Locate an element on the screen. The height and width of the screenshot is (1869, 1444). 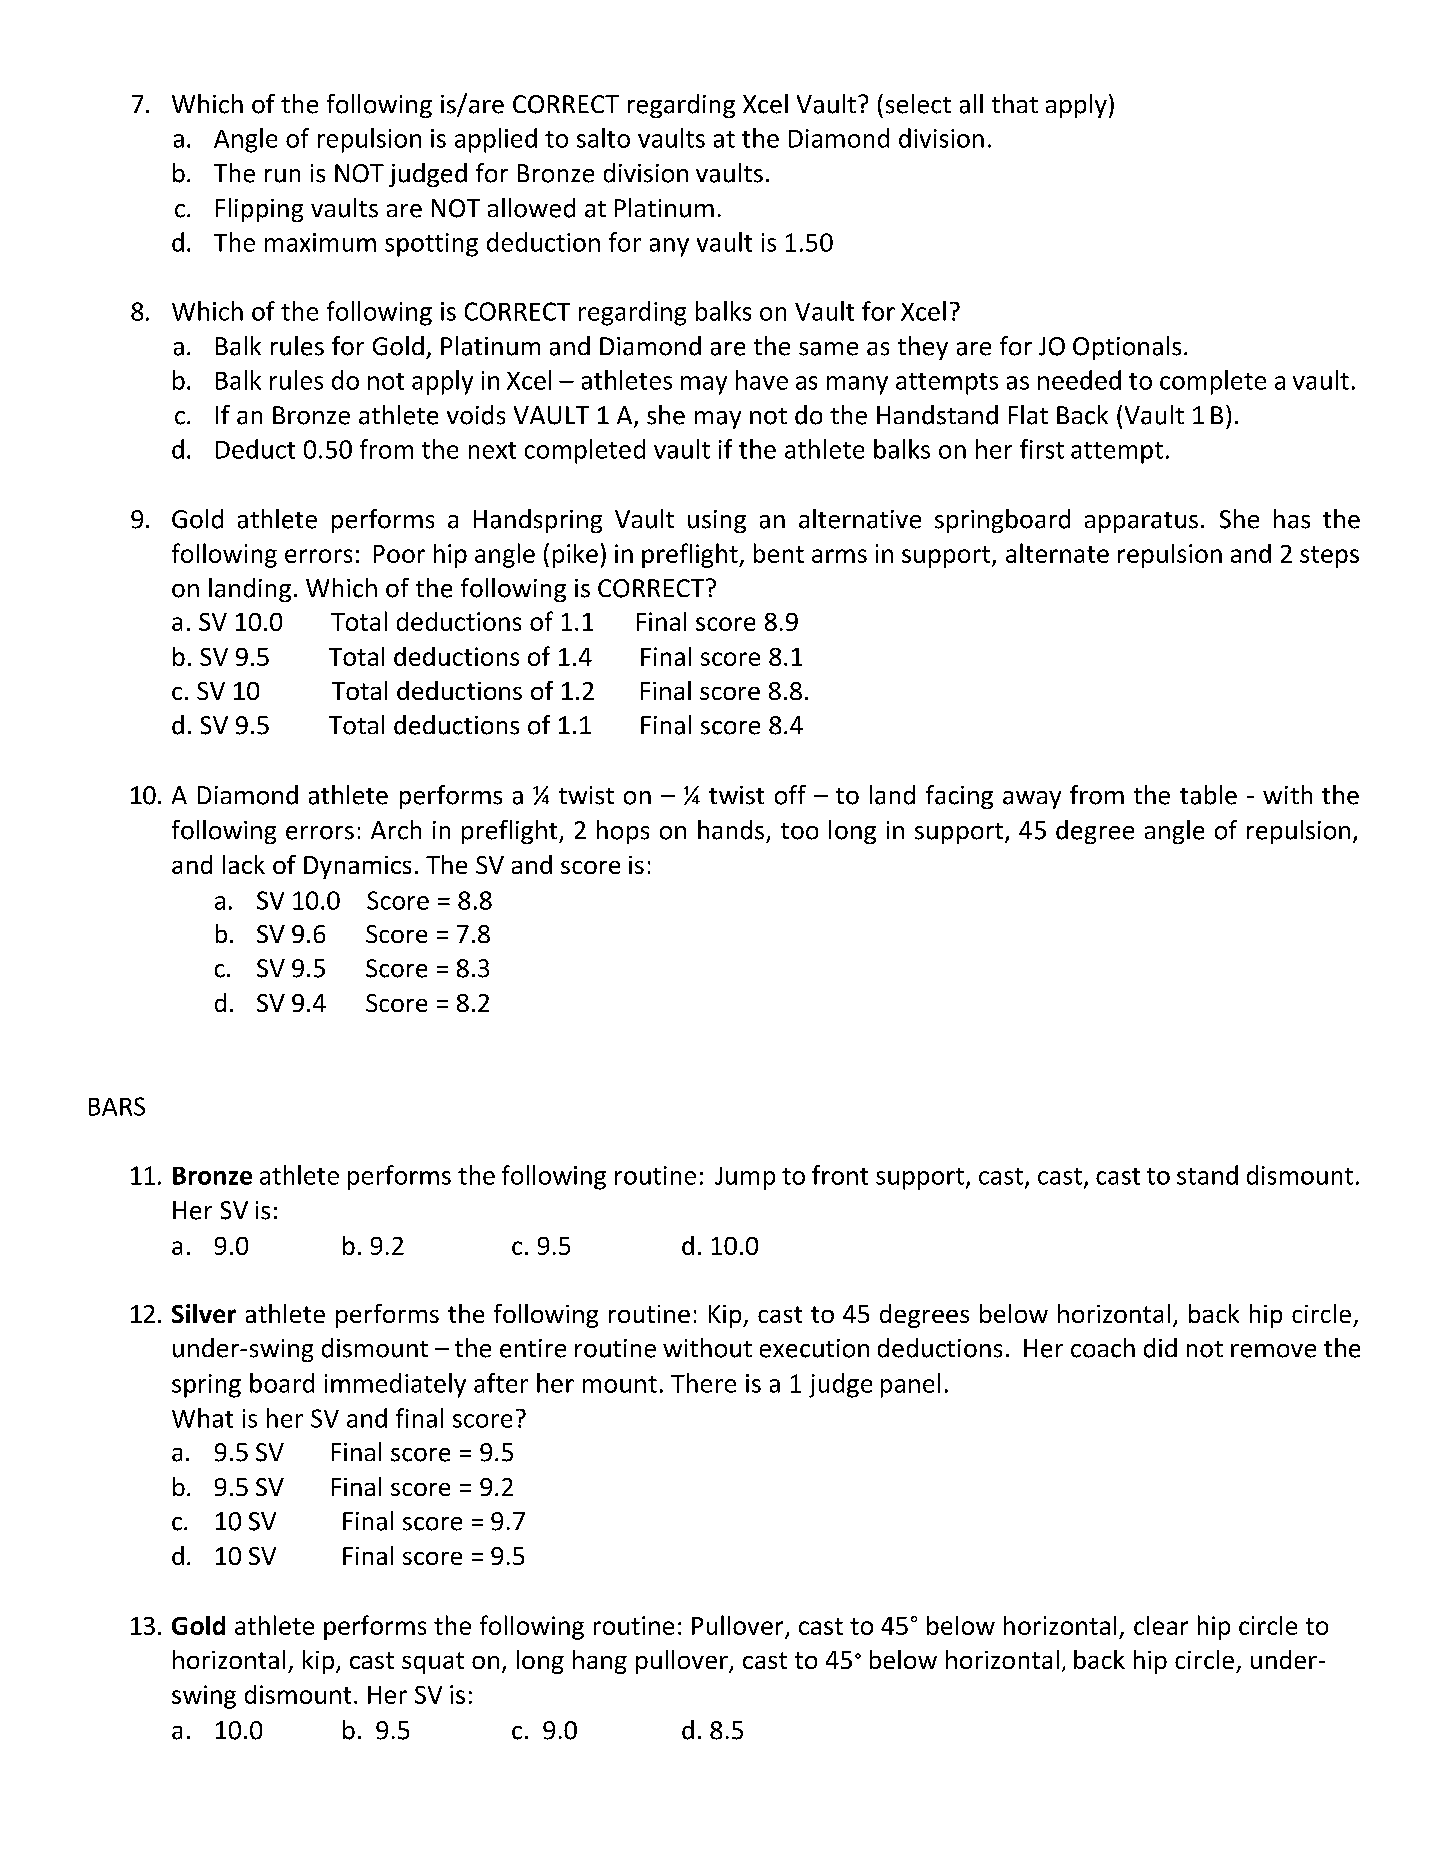
squat is located at coordinates (433, 1663).
